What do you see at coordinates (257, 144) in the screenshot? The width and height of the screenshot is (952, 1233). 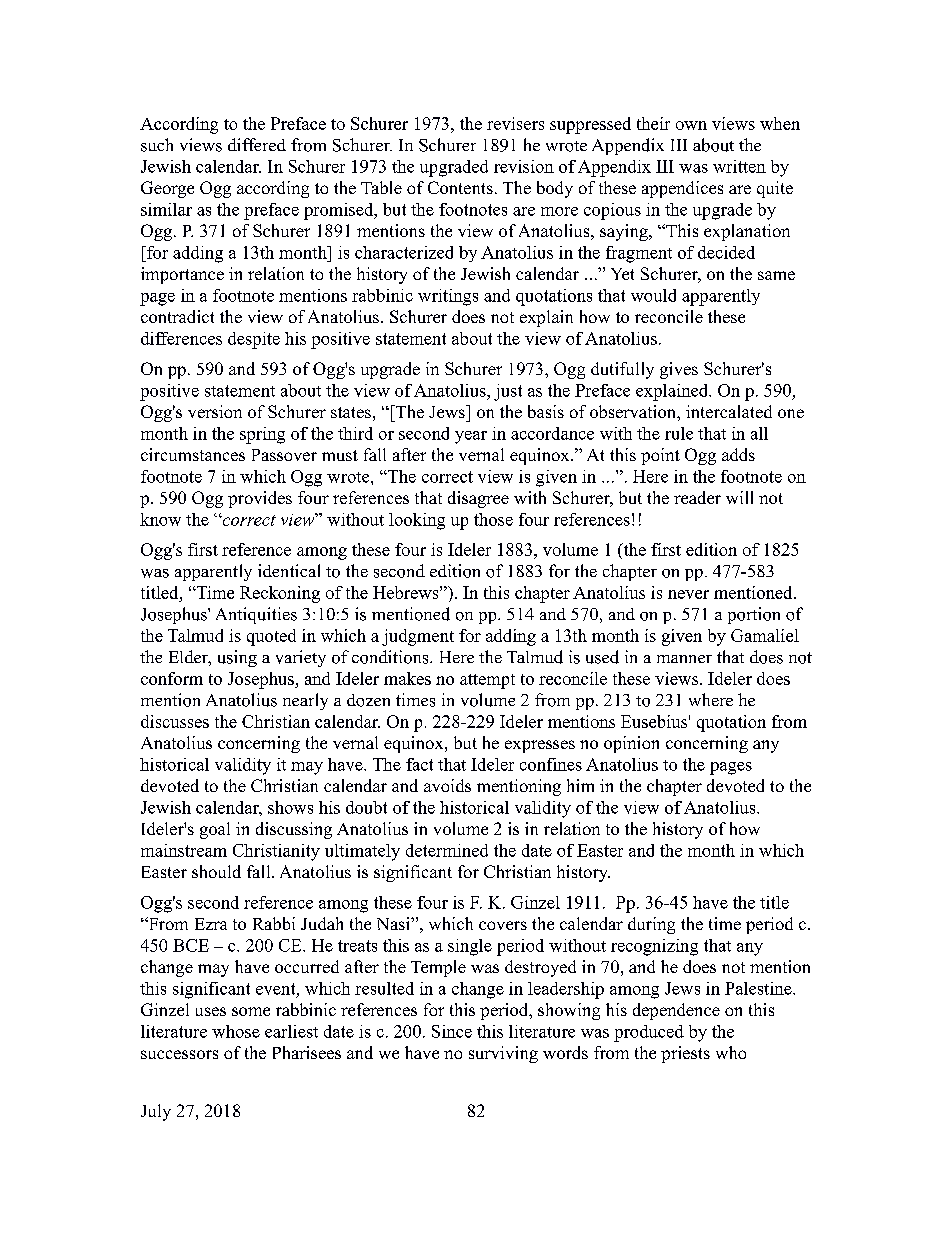 I see `differed` at bounding box center [257, 144].
